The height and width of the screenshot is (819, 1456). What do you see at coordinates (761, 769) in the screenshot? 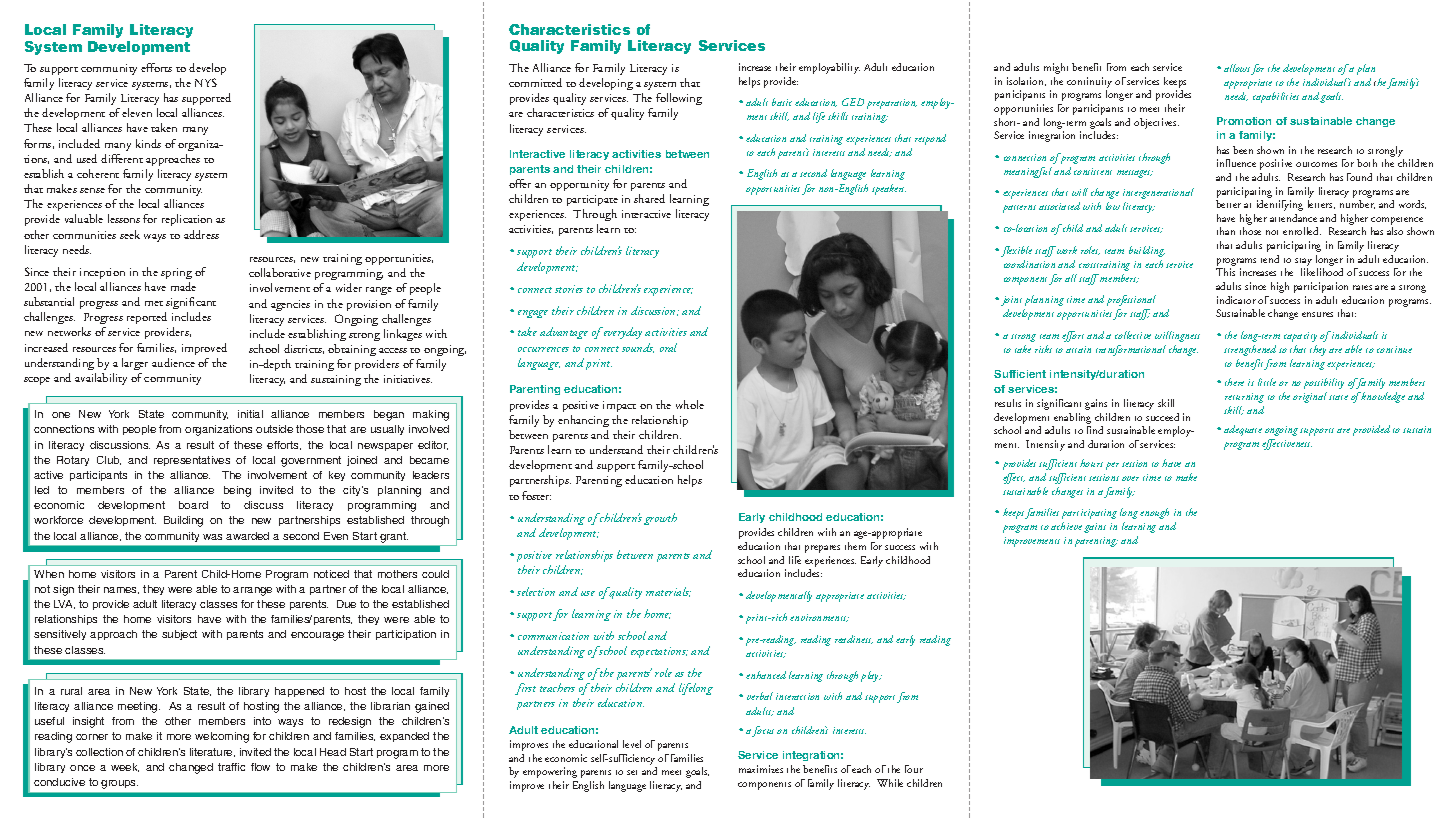
I see `maximizes` at bounding box center [761, 769].
